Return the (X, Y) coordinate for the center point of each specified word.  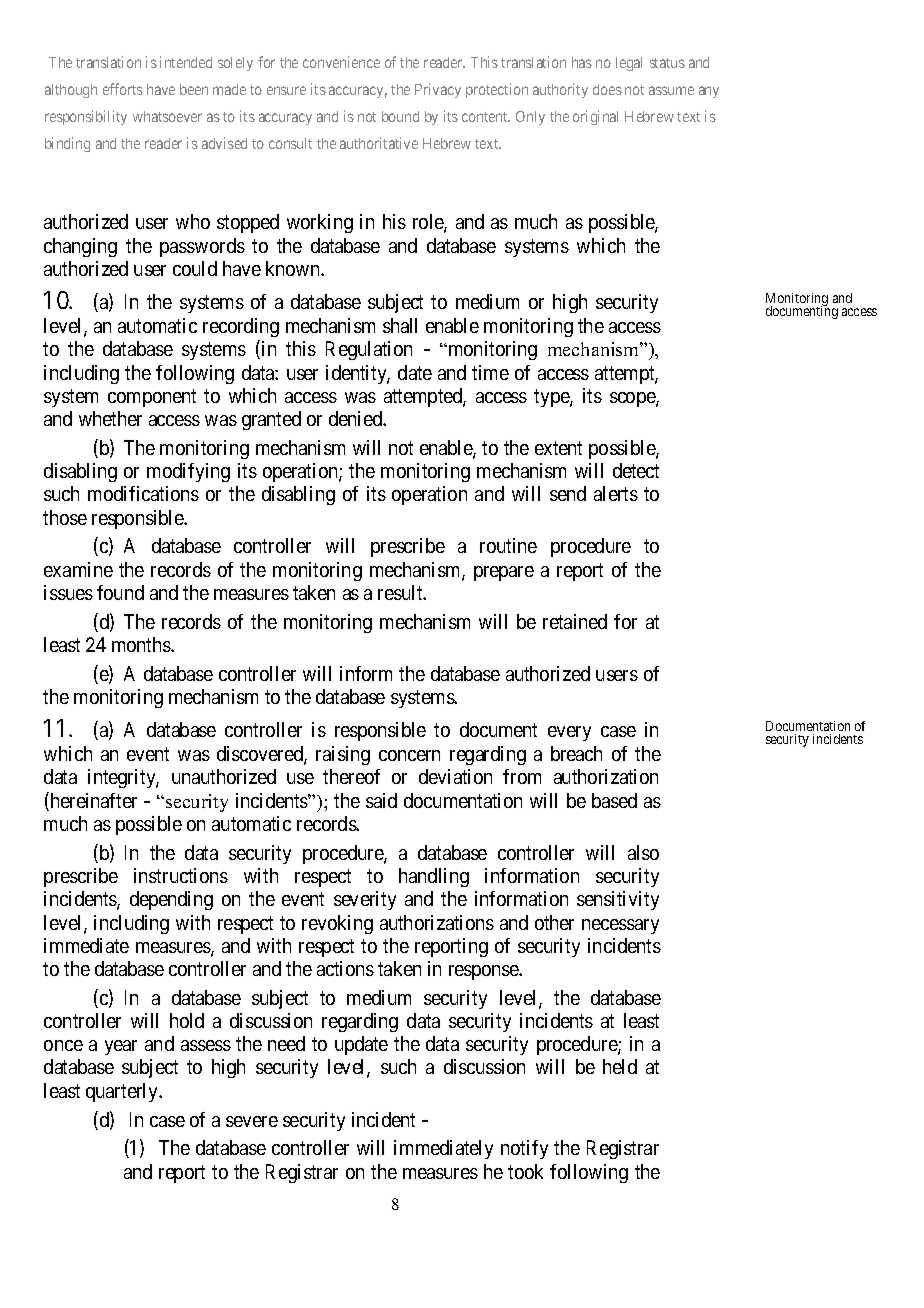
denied (356, 418)
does (607, 89)
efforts (123, 89)
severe (252, 1121)
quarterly (123, 1092)
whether (110, 418)
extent (558, 448)
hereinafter (92, 801)
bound (400, 116)
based (614, 800)
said (381, 800)
